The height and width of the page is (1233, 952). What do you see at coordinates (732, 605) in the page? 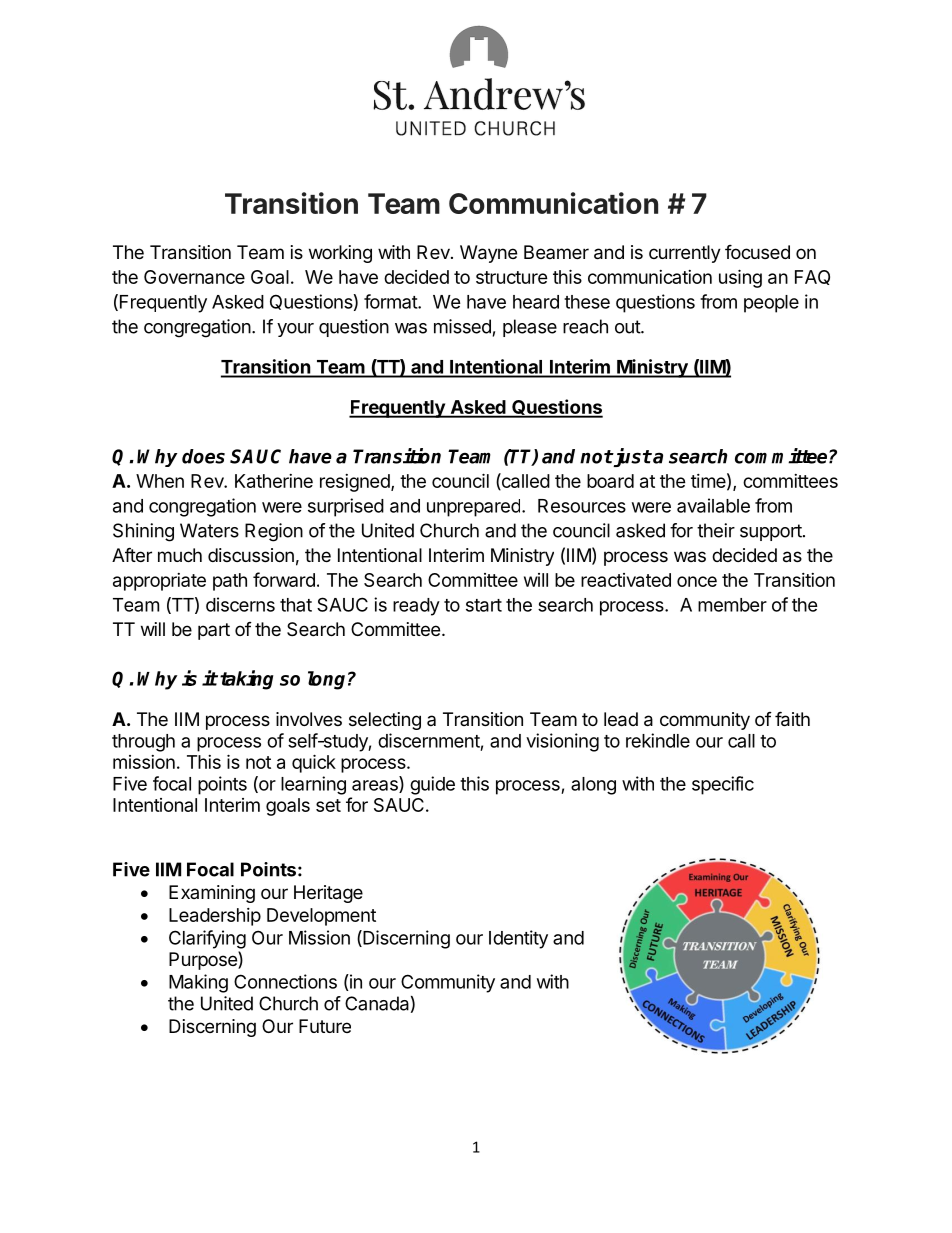
I see `member` at bounding box center [732, 605].
